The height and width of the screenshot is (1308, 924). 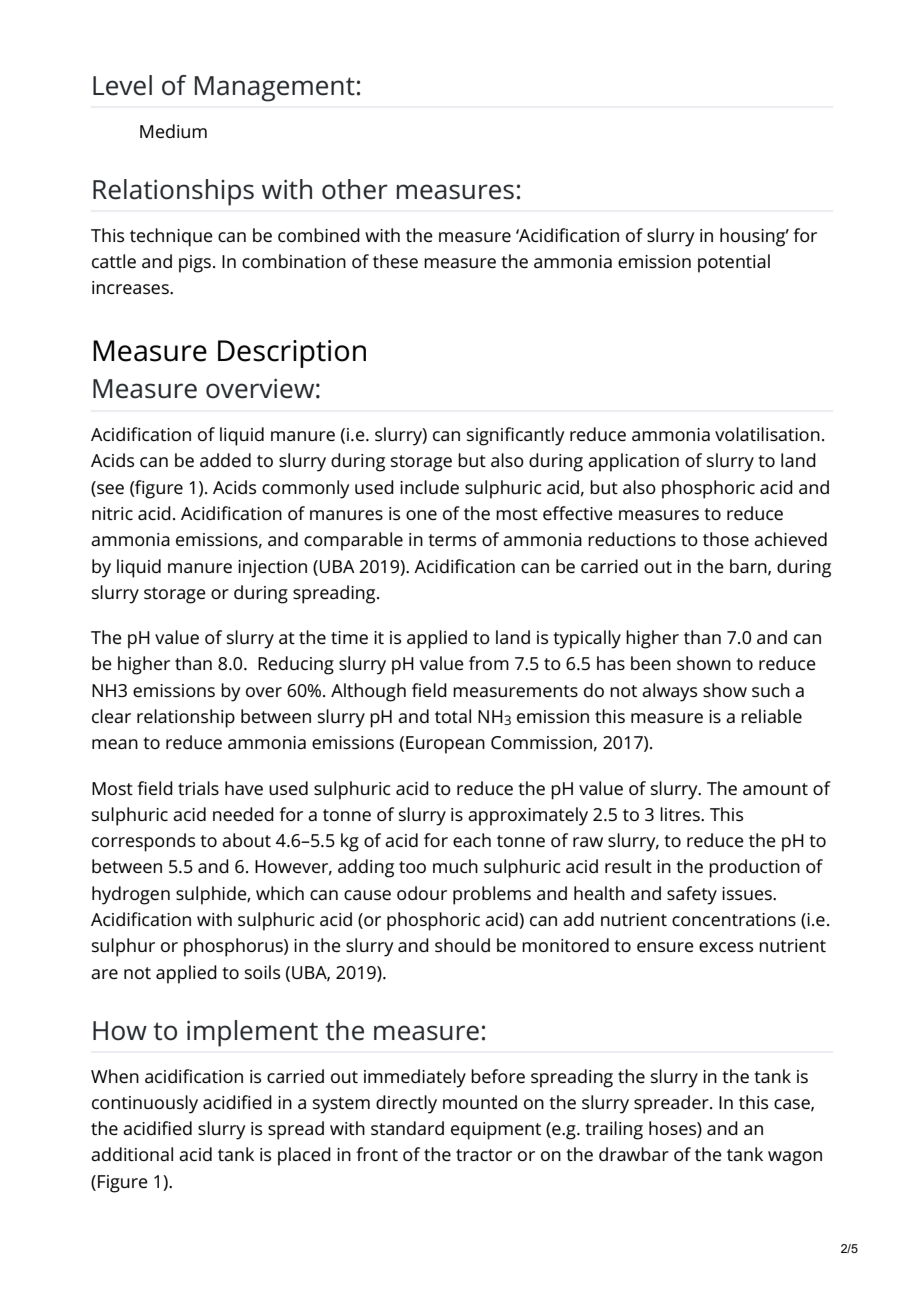 What do you see at coordinates (145, 1104) in the screenshot?
I see `continuously` at bounding box center [145, 1104].
